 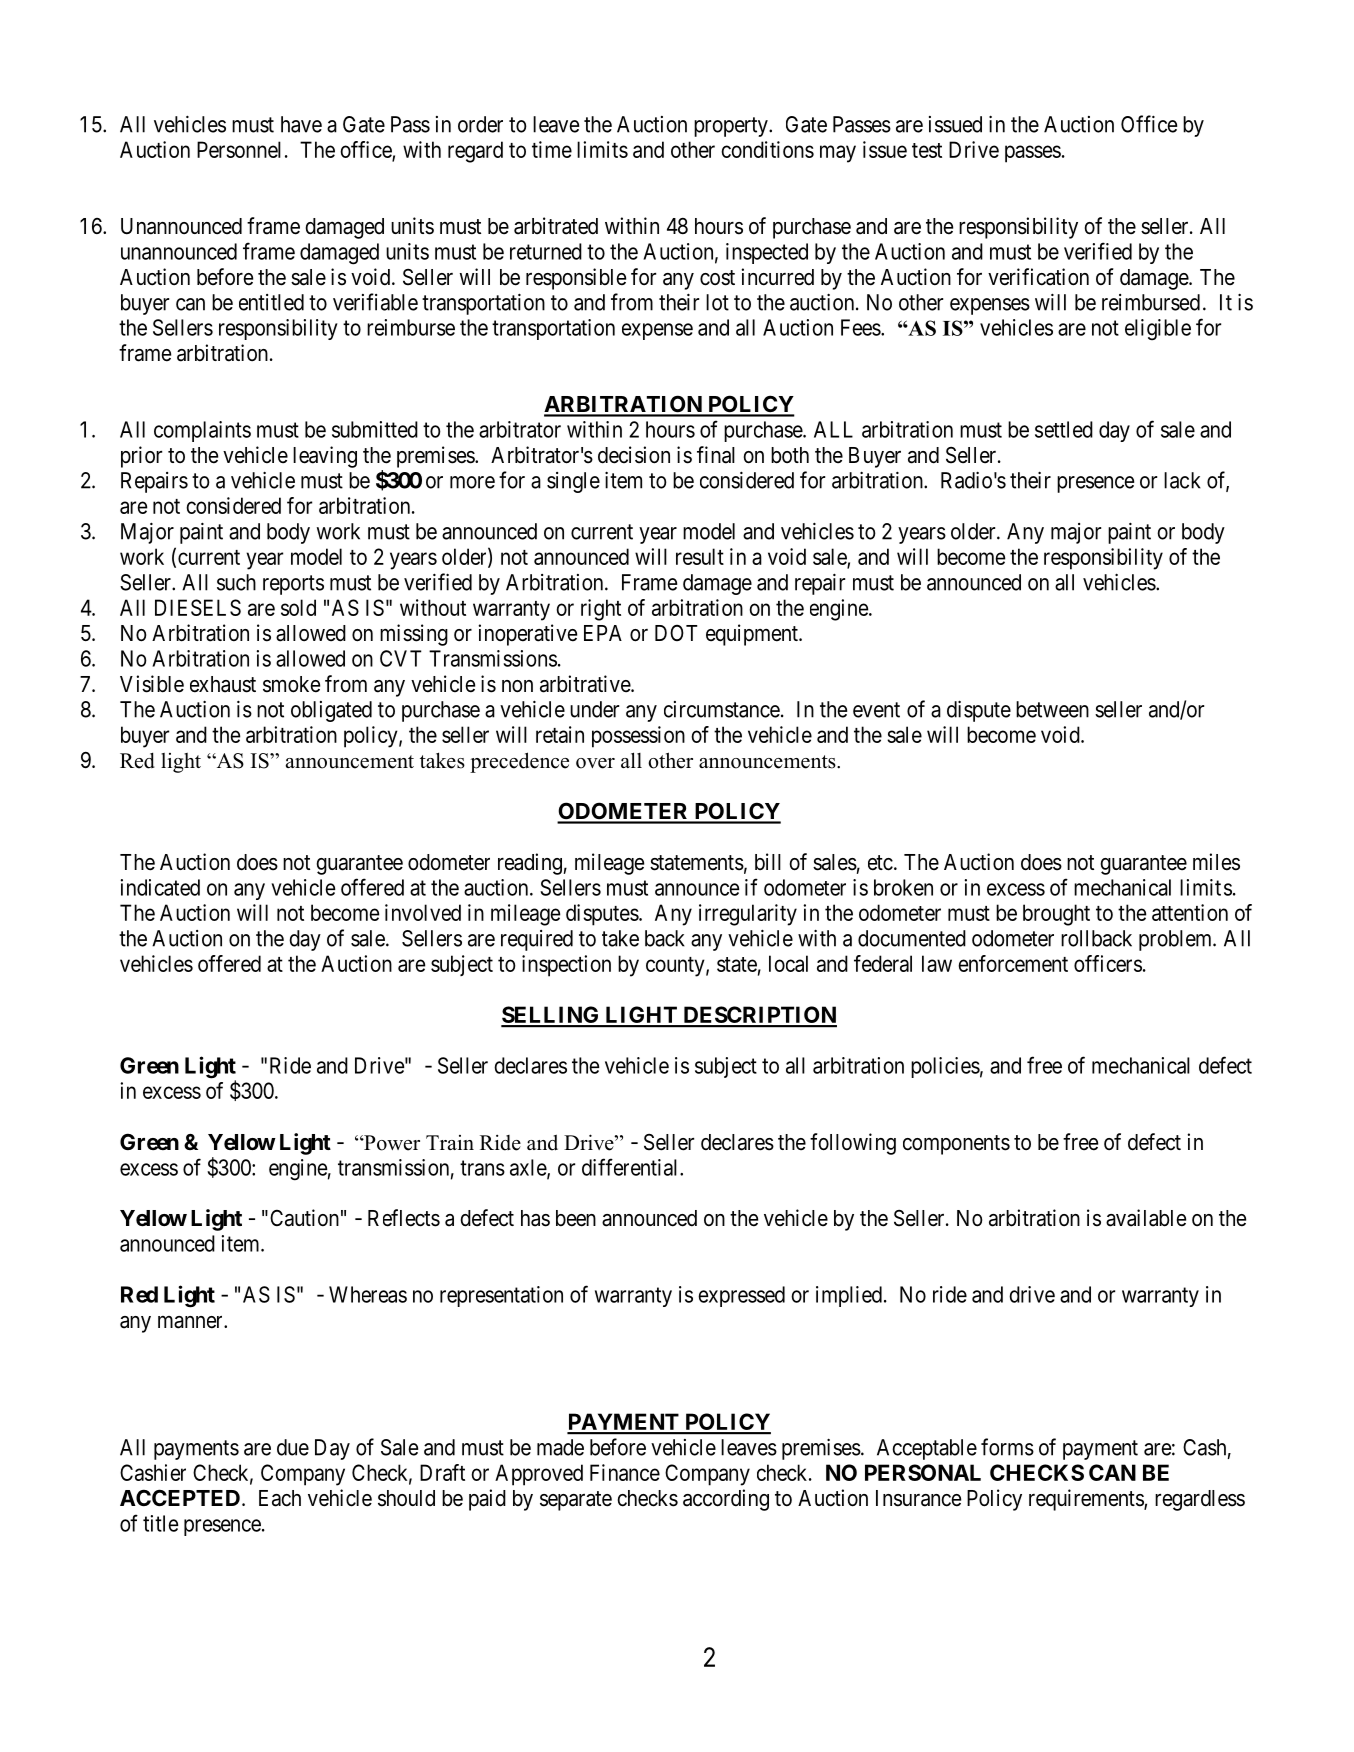 What do you see at coordinates (160, 887) in the screenshot?
I see `indicated` at bounding box center [160, 887].
